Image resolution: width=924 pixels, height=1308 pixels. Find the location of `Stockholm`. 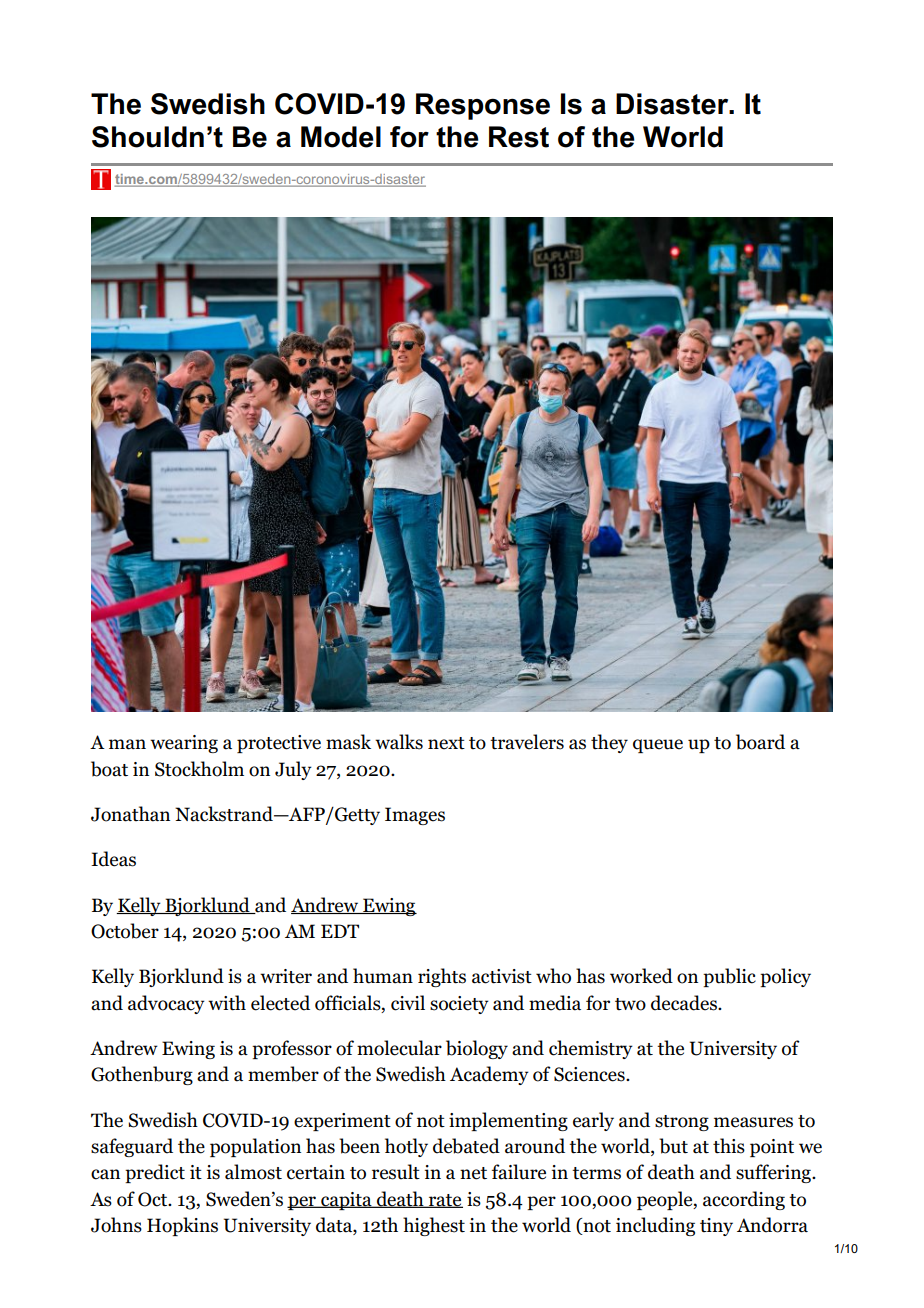

Stockholm is located at coordinates (199, 769).
